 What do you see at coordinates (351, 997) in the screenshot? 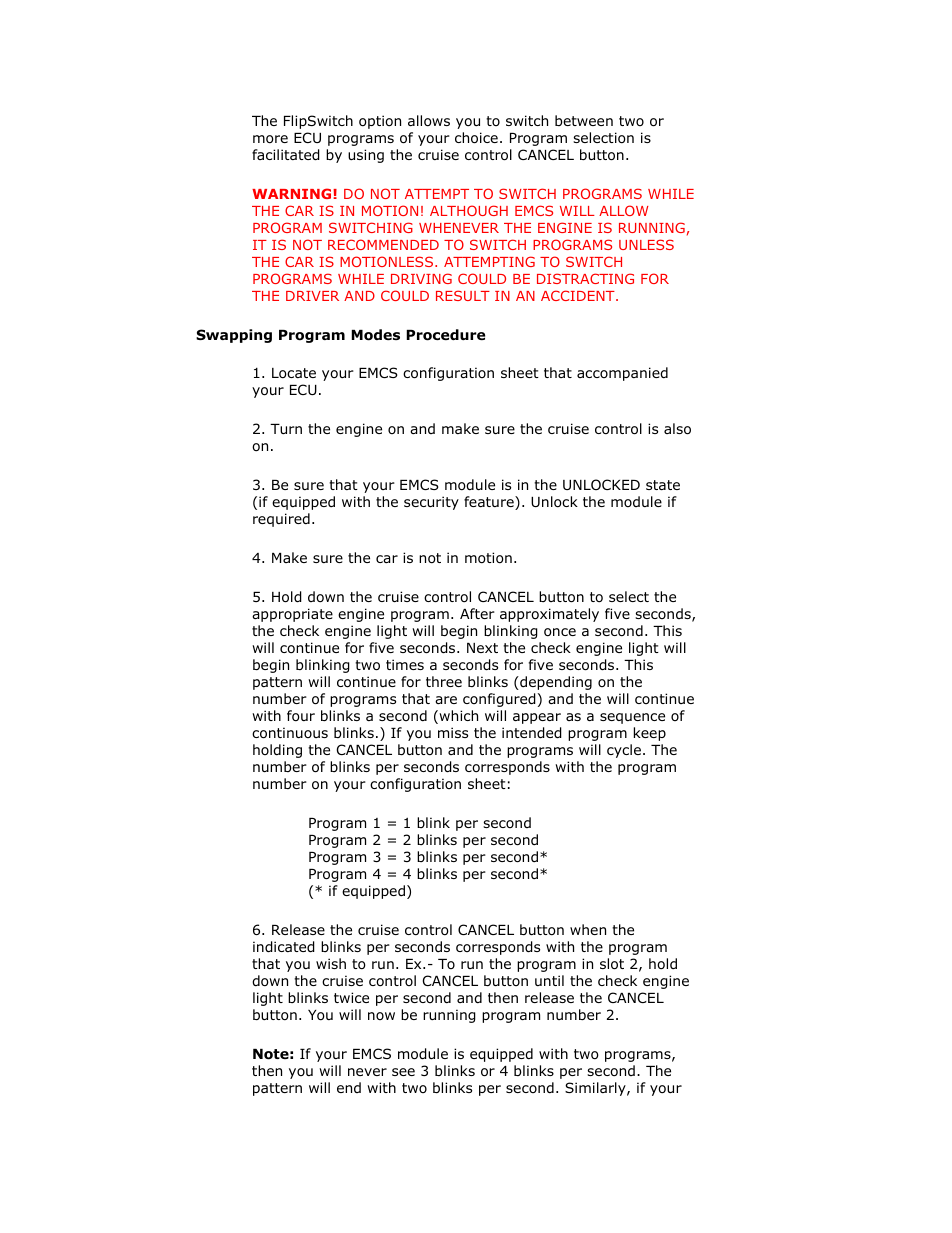
I see `twice` at bounding box center [351, 997].
